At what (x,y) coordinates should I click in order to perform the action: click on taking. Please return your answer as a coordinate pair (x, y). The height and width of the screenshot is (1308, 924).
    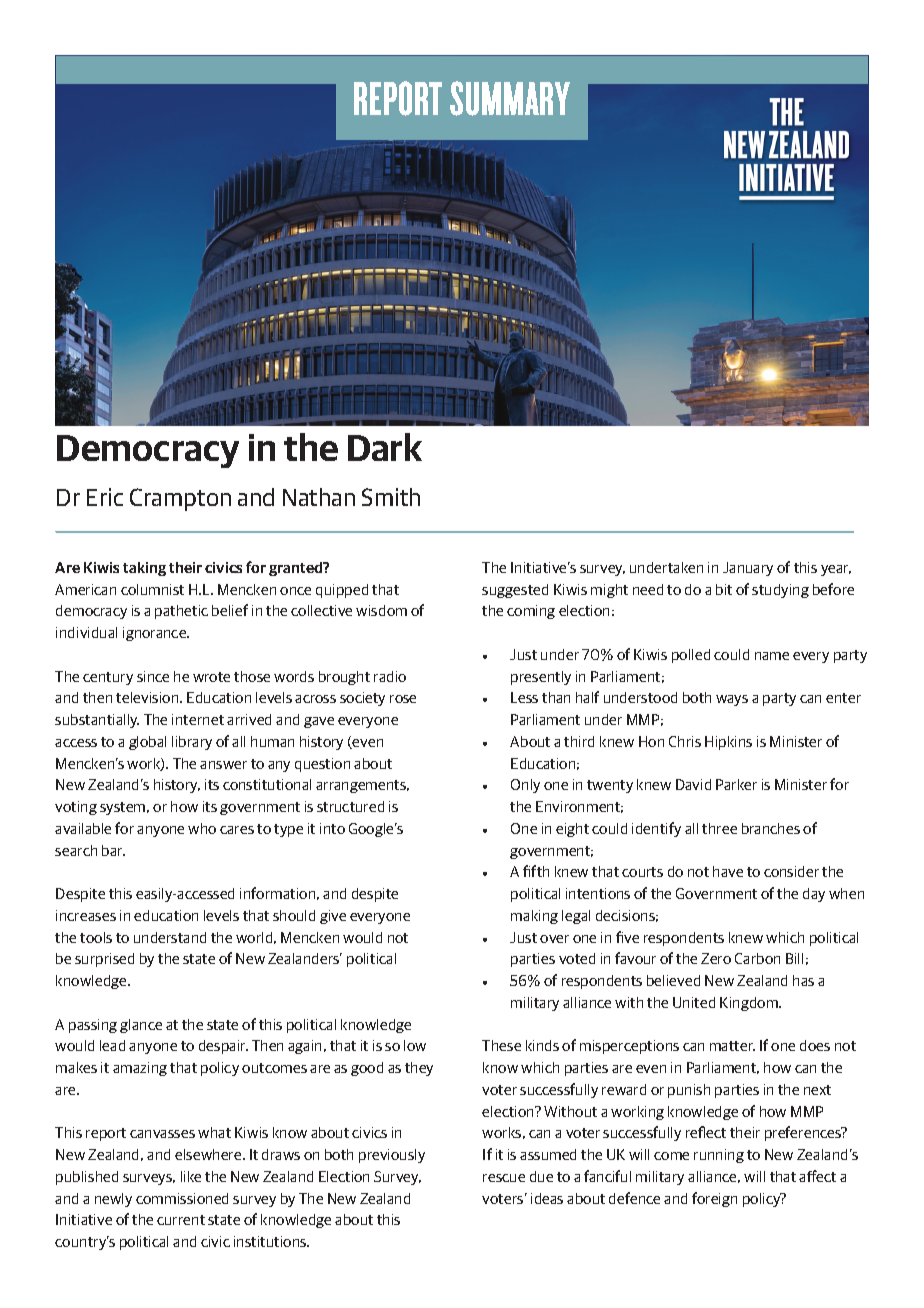
    Looking at the image, I should click on (144, 569).
